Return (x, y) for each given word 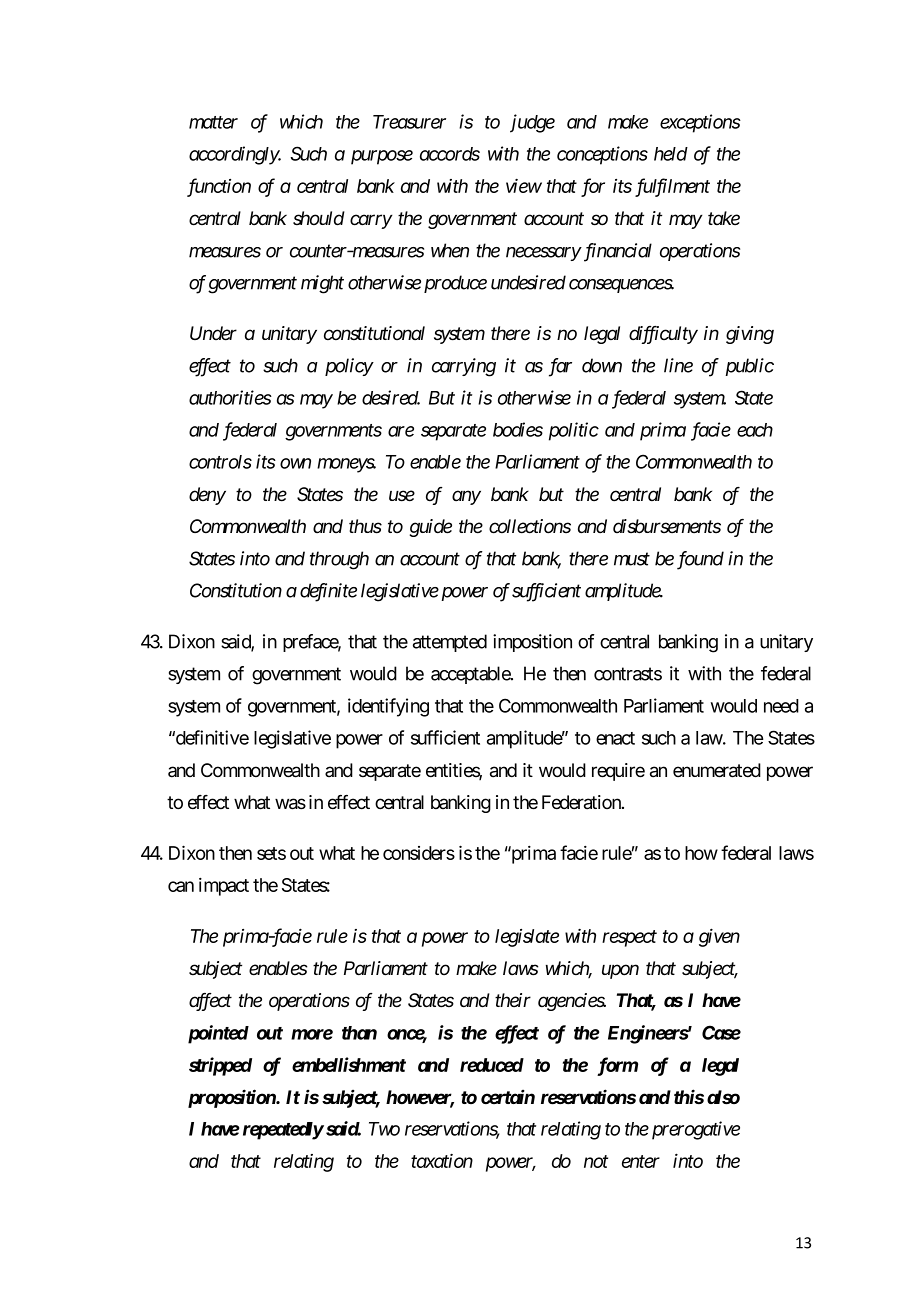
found (700, 560)
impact (224, 887)
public (749, 367)
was (290, 804)
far (560, 367)
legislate (527, 938)
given (719, 937)
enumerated (717, 770)
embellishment (349, 1064)
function (219, 187)
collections (530, 526)
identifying (388, 707)
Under (213, 333)
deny (207, 496)
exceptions (700, 123)
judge (532, 123)
